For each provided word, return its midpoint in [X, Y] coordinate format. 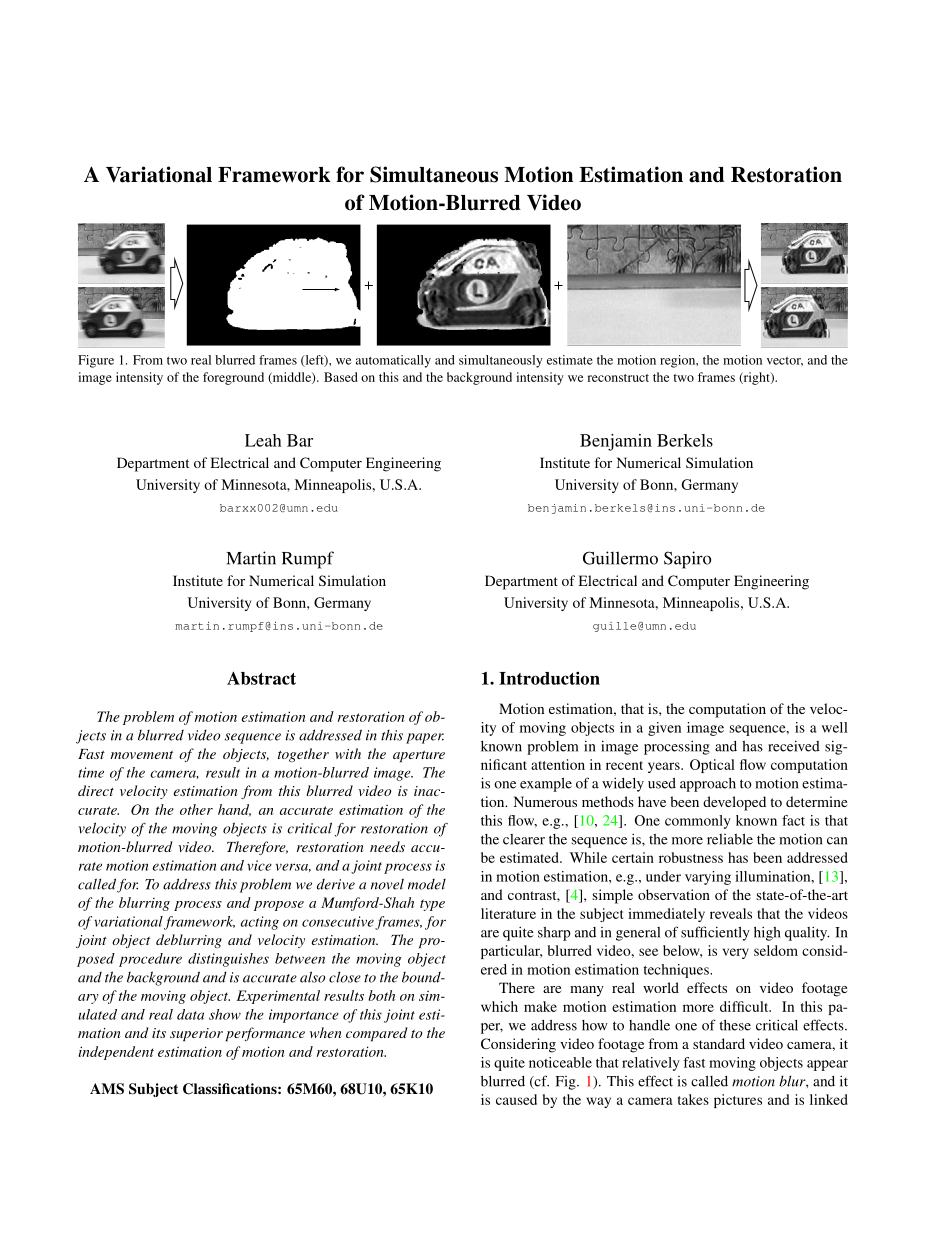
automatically [393, 361]
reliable [730, 839]
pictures [738, 1101]
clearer [524, 839]
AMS [107, 1089]
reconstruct [618, 378]
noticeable [560, 1062]
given [664, 729]
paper [425, 738]
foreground [233, 378]
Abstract [261, 678]
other [196, 809]
